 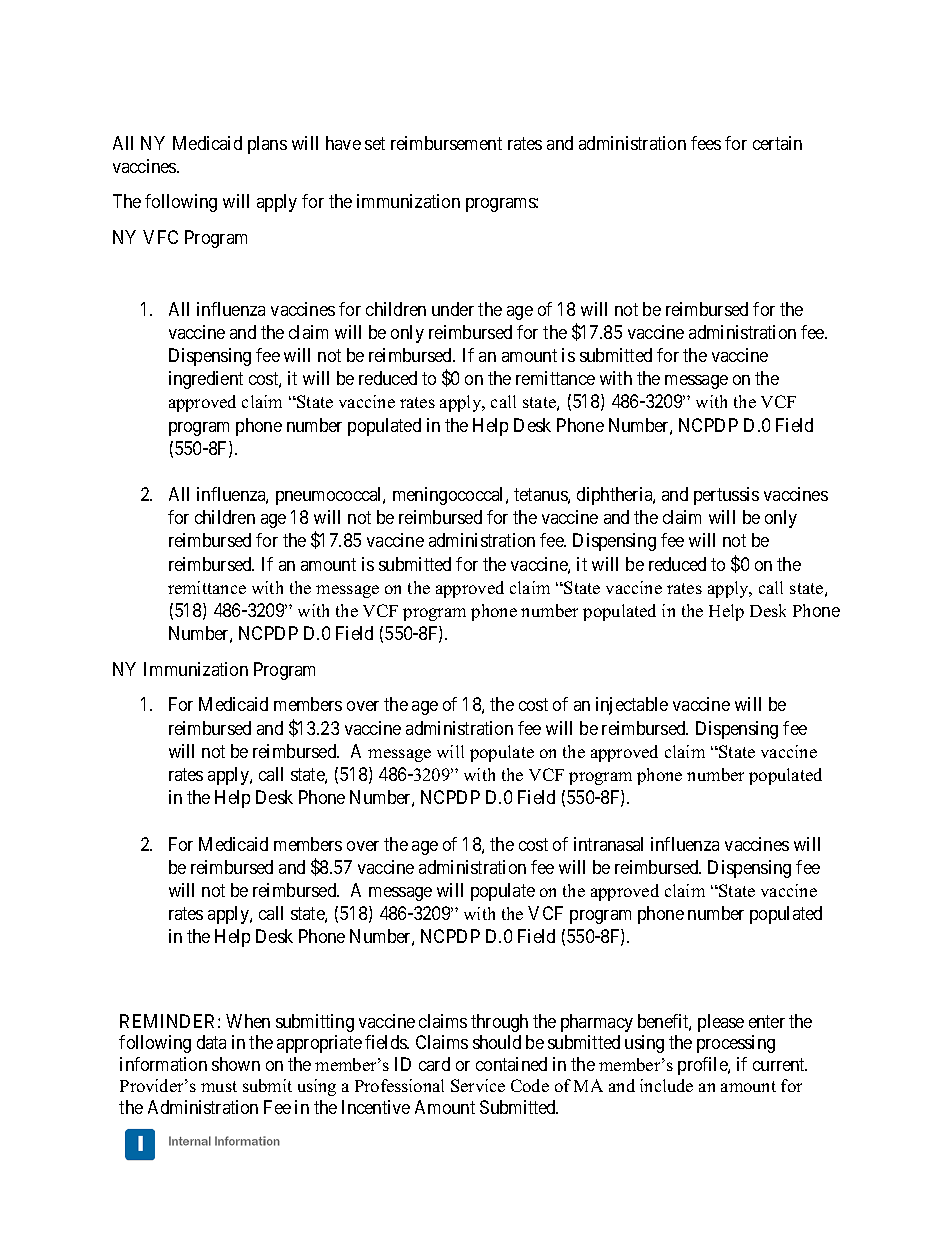 I want to click on intranasal, so click(x=608, y=844).
